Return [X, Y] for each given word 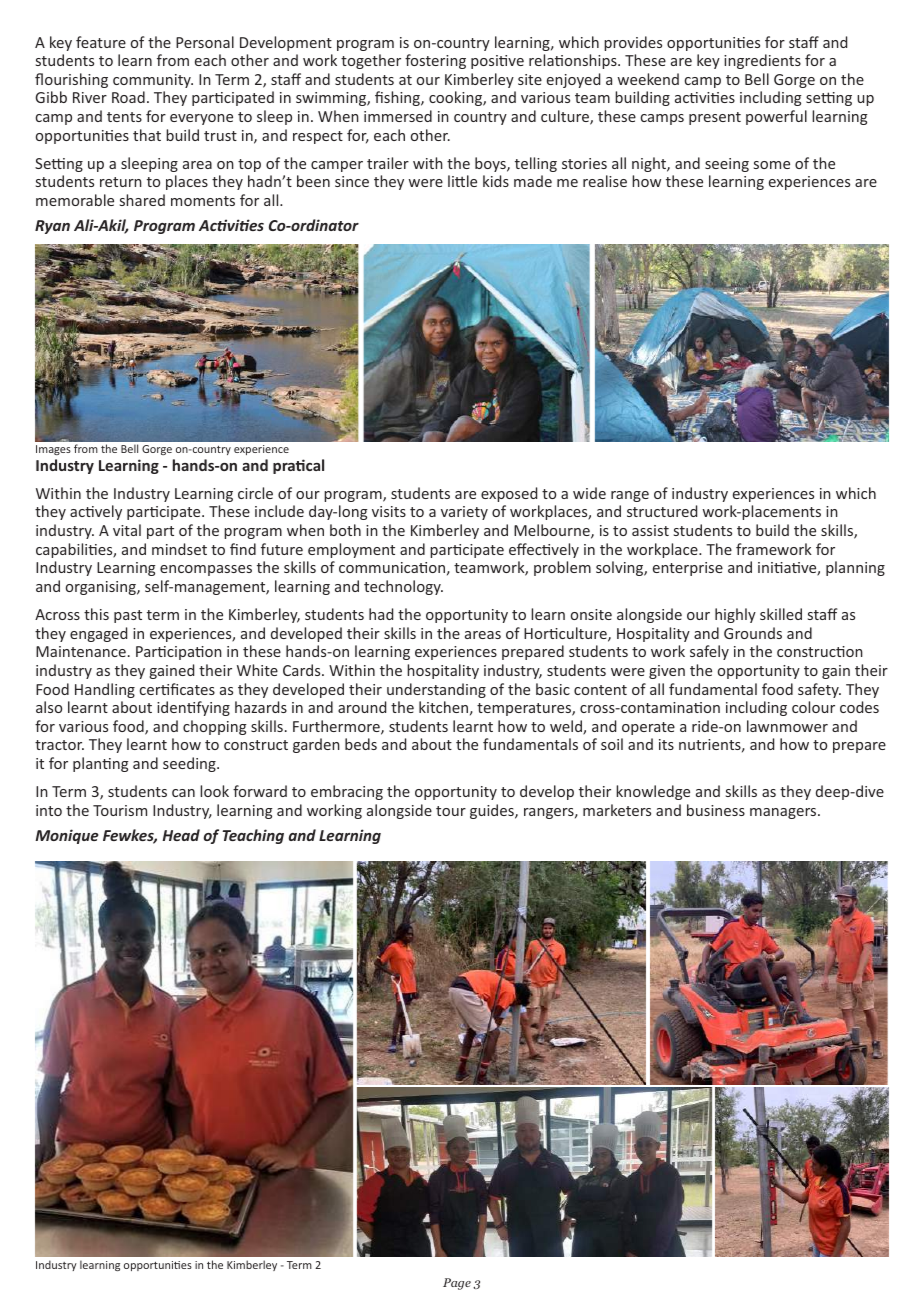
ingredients [762, 61]
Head [181, 835]
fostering [435, 61]
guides [493, 811]
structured [662, 511]
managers [784, 813]
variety [464, 513]
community [153, 81]
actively [96, 512]
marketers [617, 810]
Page [457, 1284]
